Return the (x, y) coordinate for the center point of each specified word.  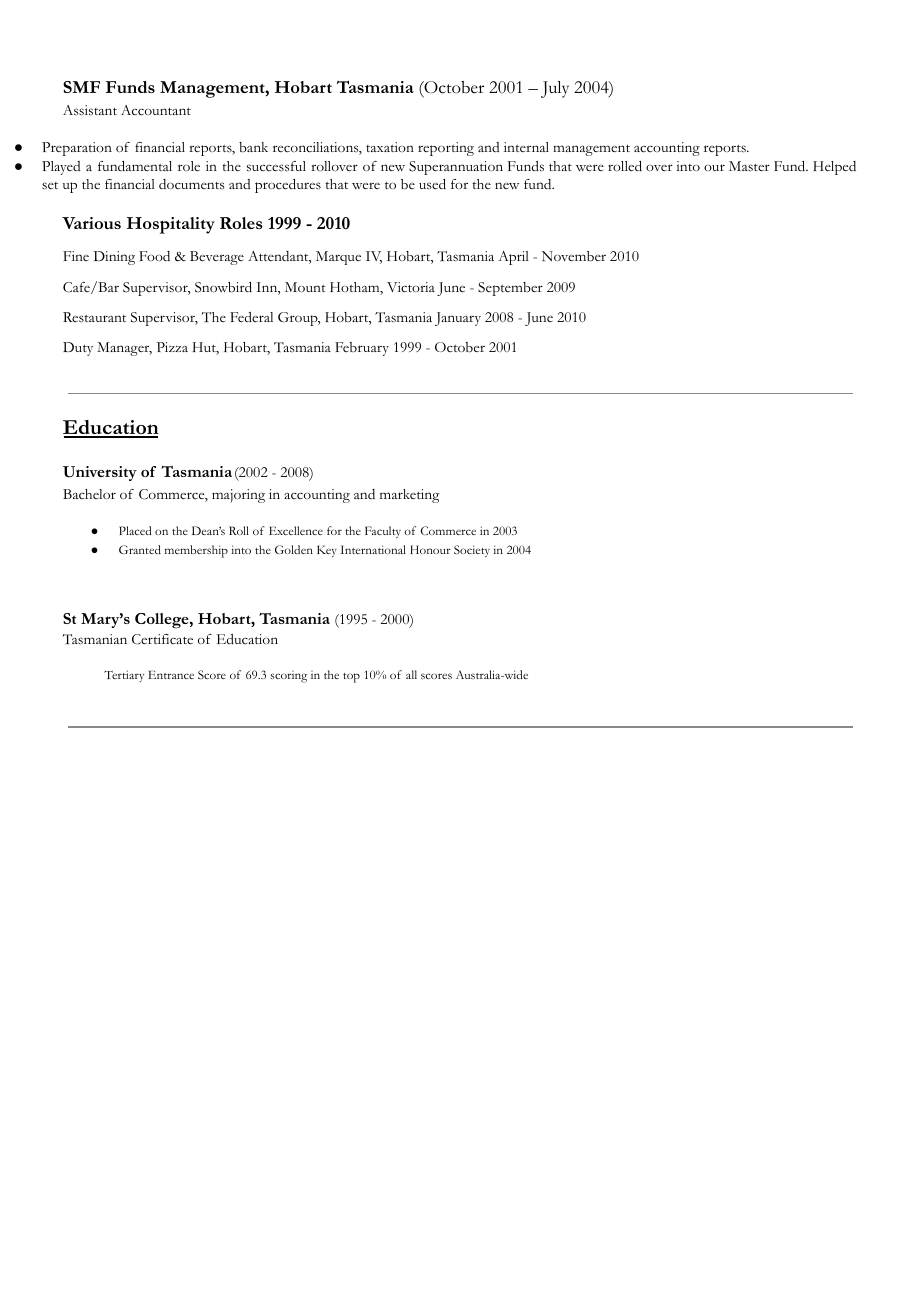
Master (749, 166)
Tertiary (124, 676)
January (458, 319)
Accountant (156, 110)
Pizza (172, 347)
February (362, 349)
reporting (446, 149)
